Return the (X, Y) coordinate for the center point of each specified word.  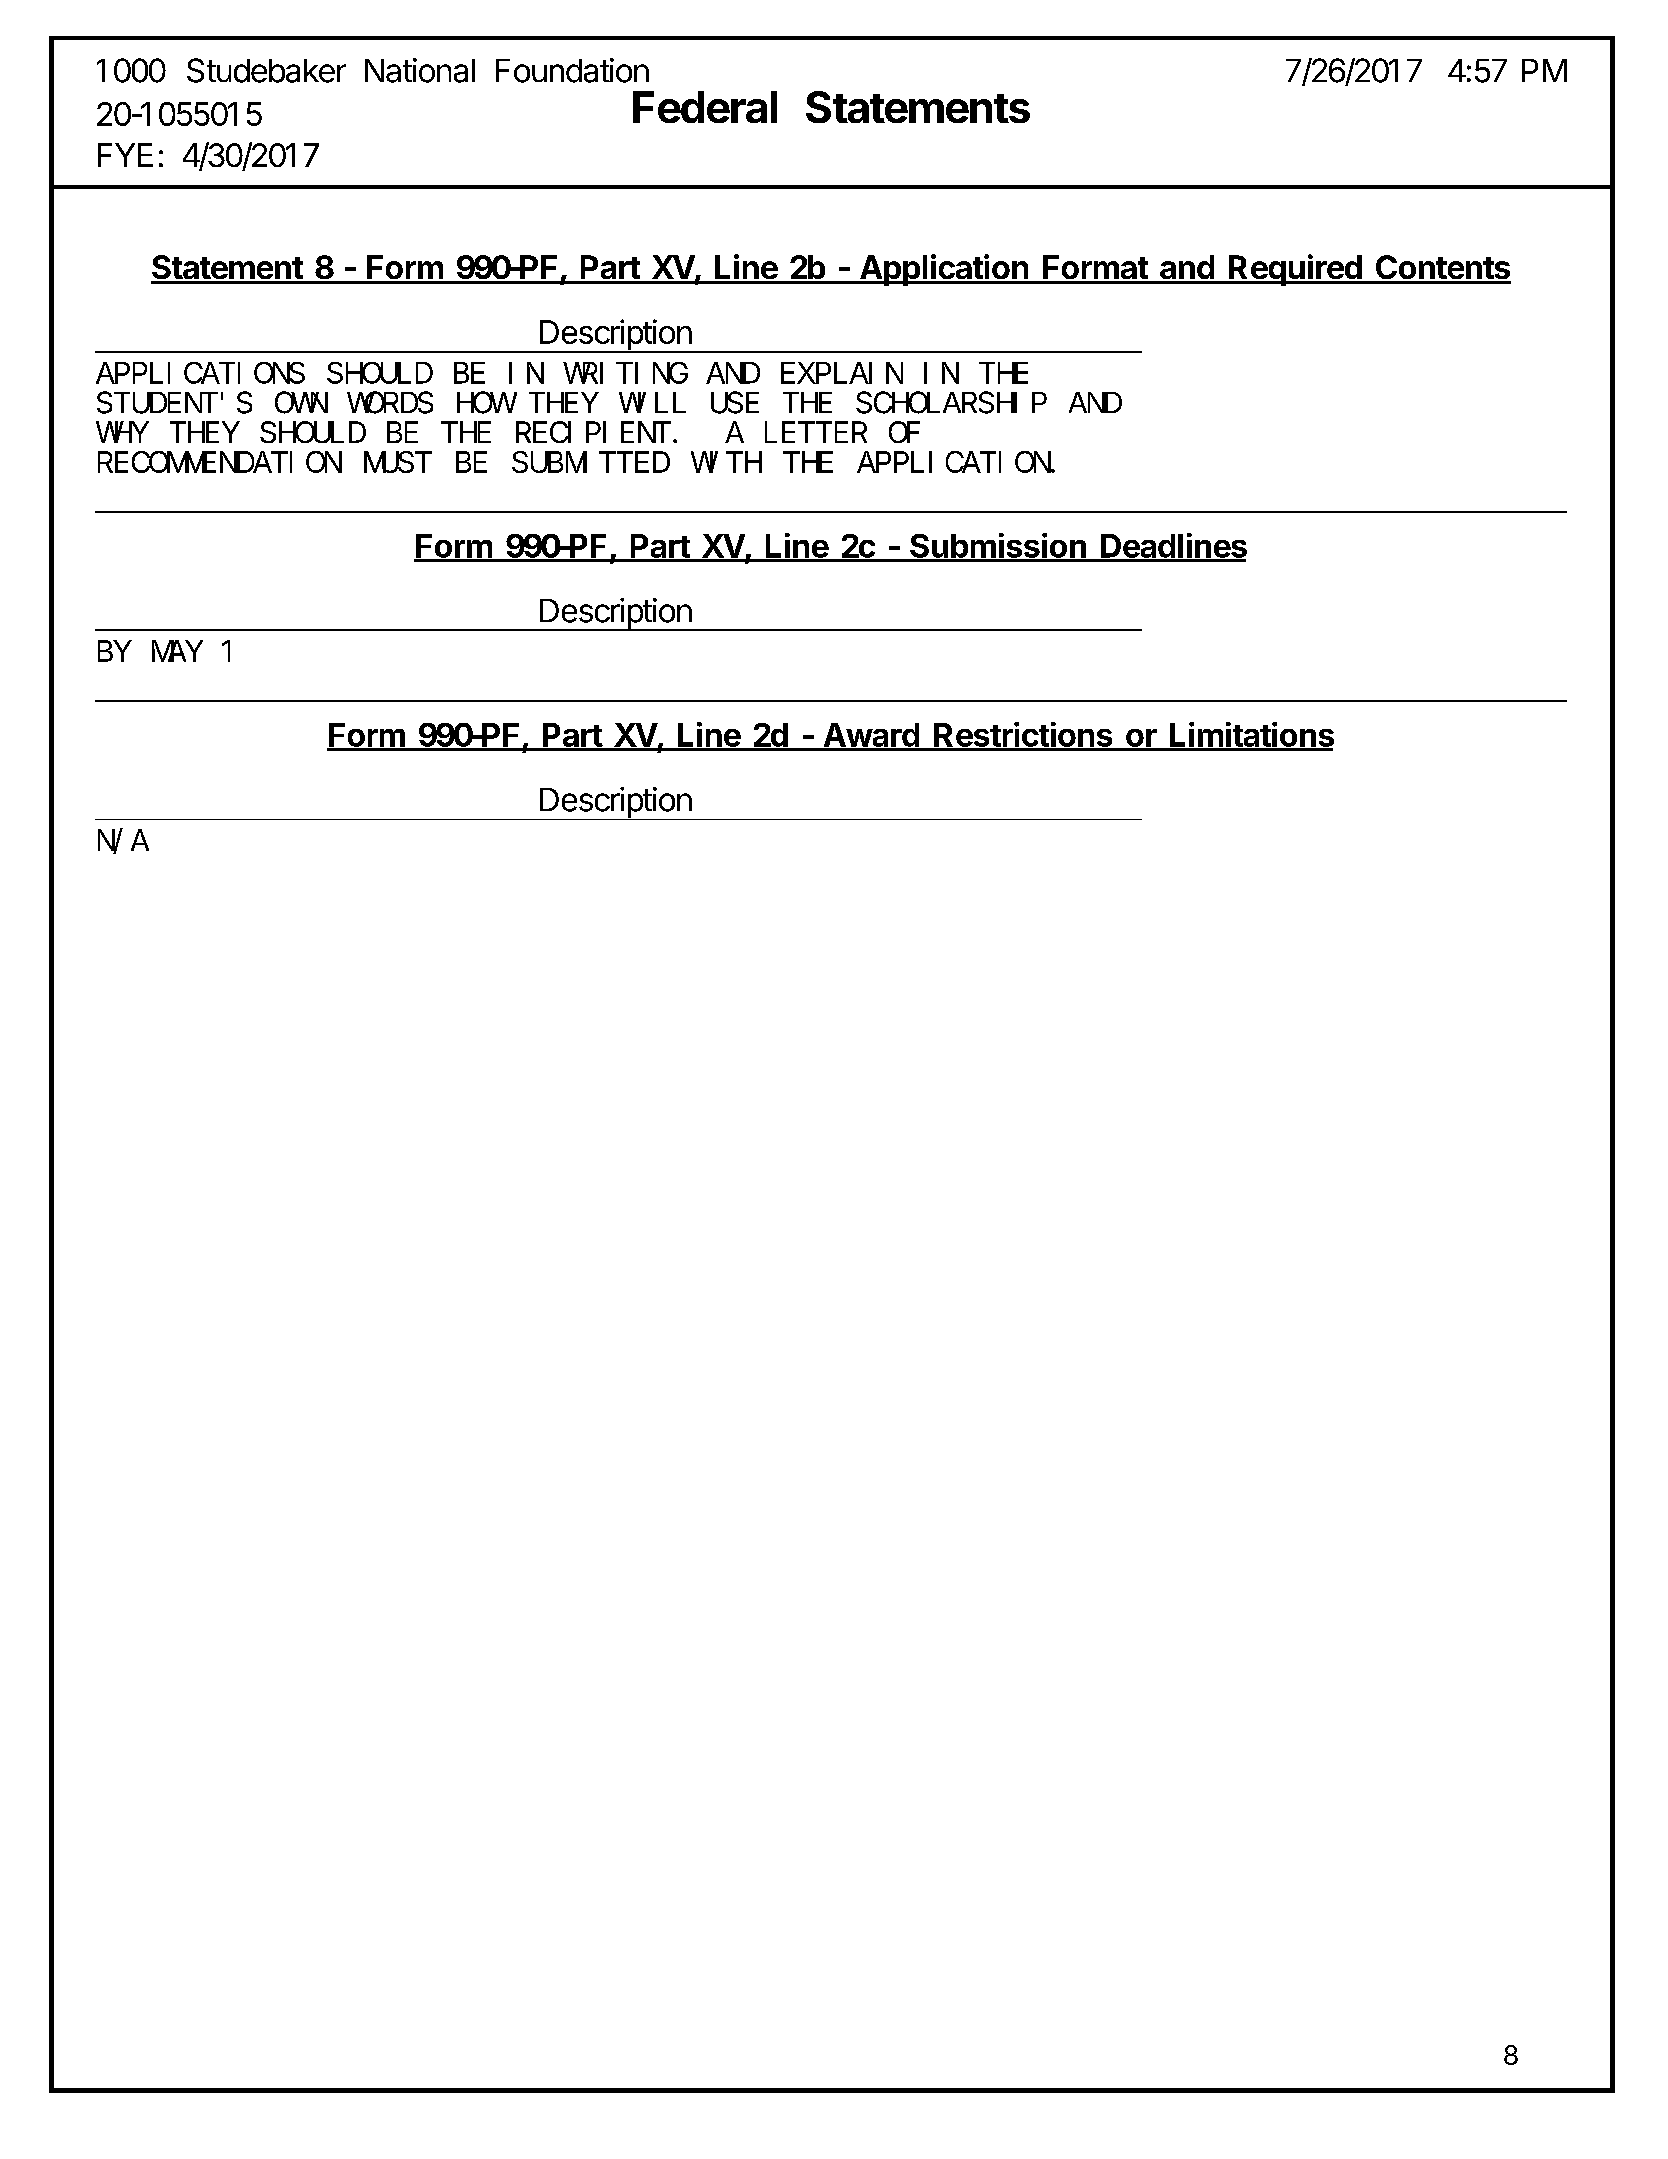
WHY (122, 433)
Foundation (572, 70)
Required (1295, 270)
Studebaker (266, 70)
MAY (177, 652)
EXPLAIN (842, 374)
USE (735, 403)
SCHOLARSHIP (951, 403)
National (420, 70)
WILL (652, 403)
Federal (705, 107)
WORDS (390, 403)
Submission (998, 547)
